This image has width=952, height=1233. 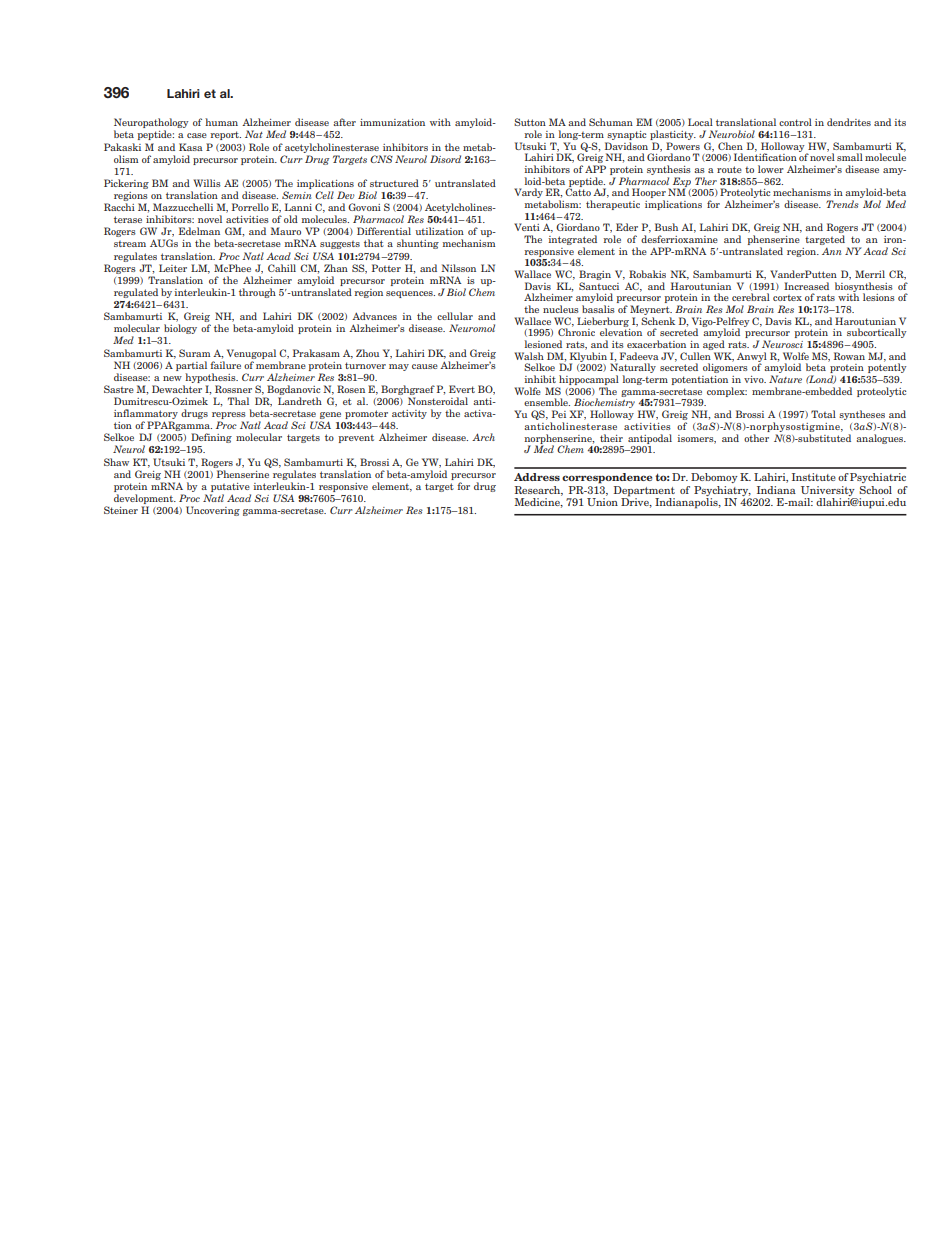 What do you see at coordinates (828, 491) in the image?
I see `University` at bounding box center [828, 491].
